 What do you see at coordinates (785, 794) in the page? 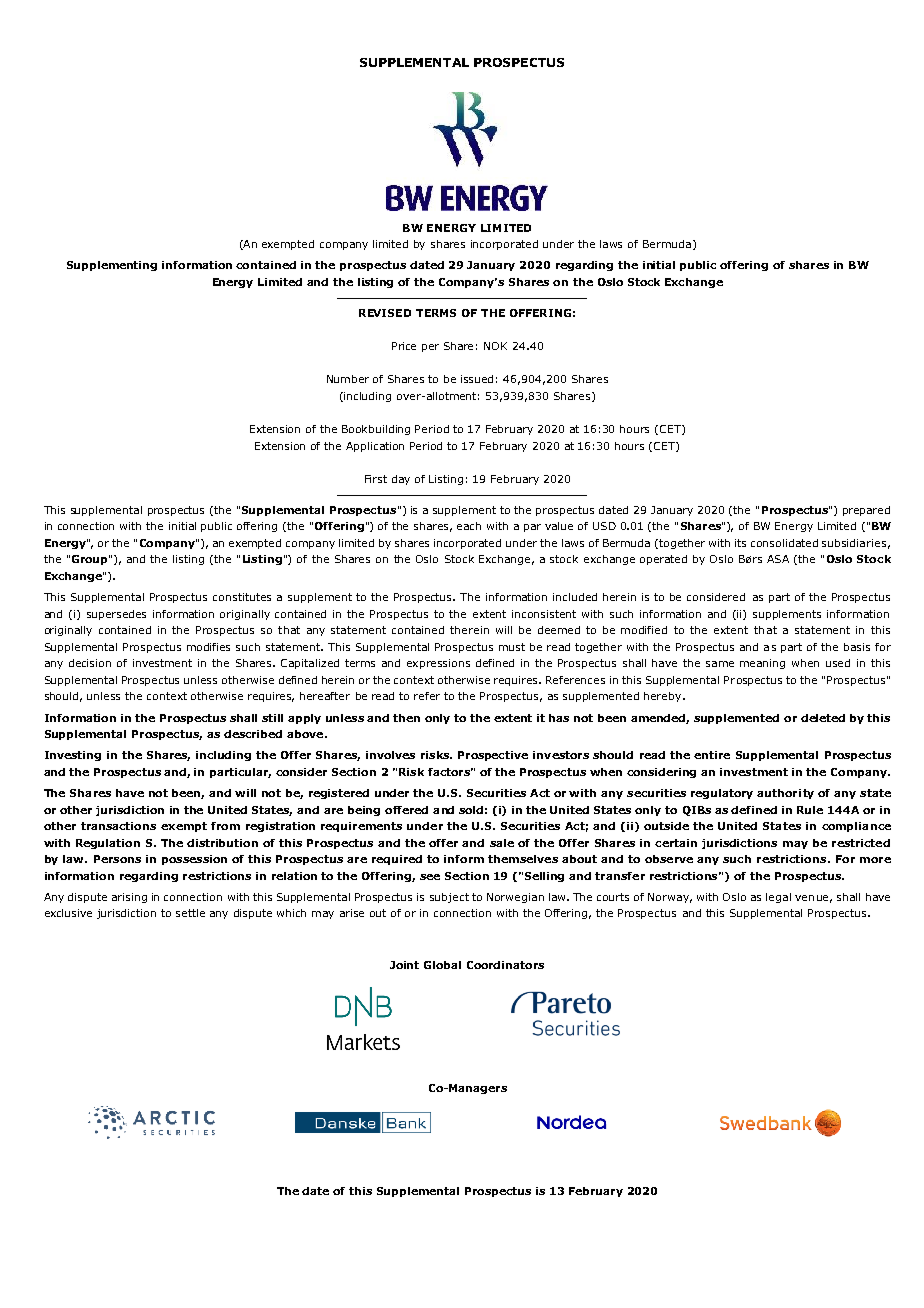
I see `authority` at bounding box center [785, 794].
